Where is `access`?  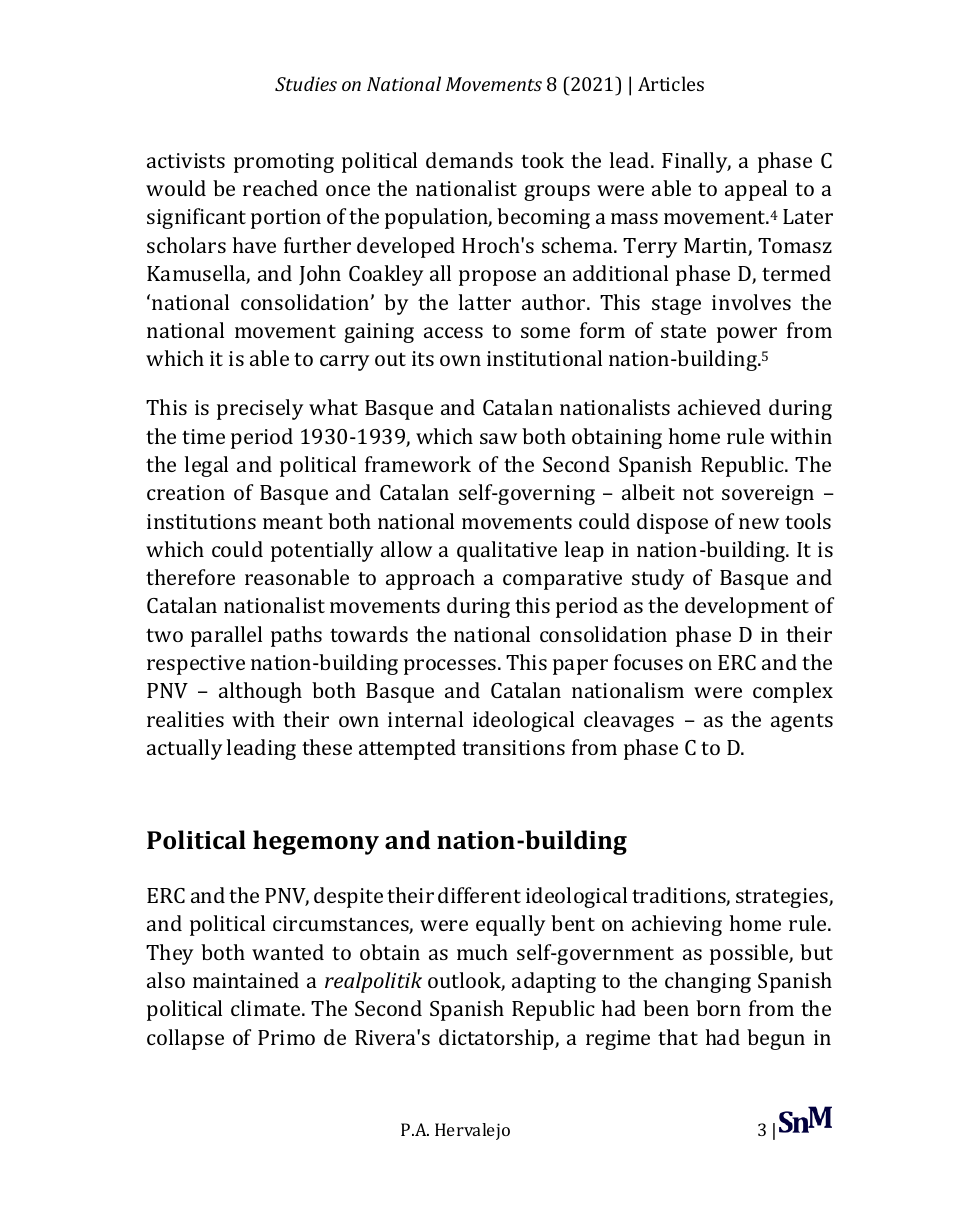 access is located at coordinates (453, 332).
